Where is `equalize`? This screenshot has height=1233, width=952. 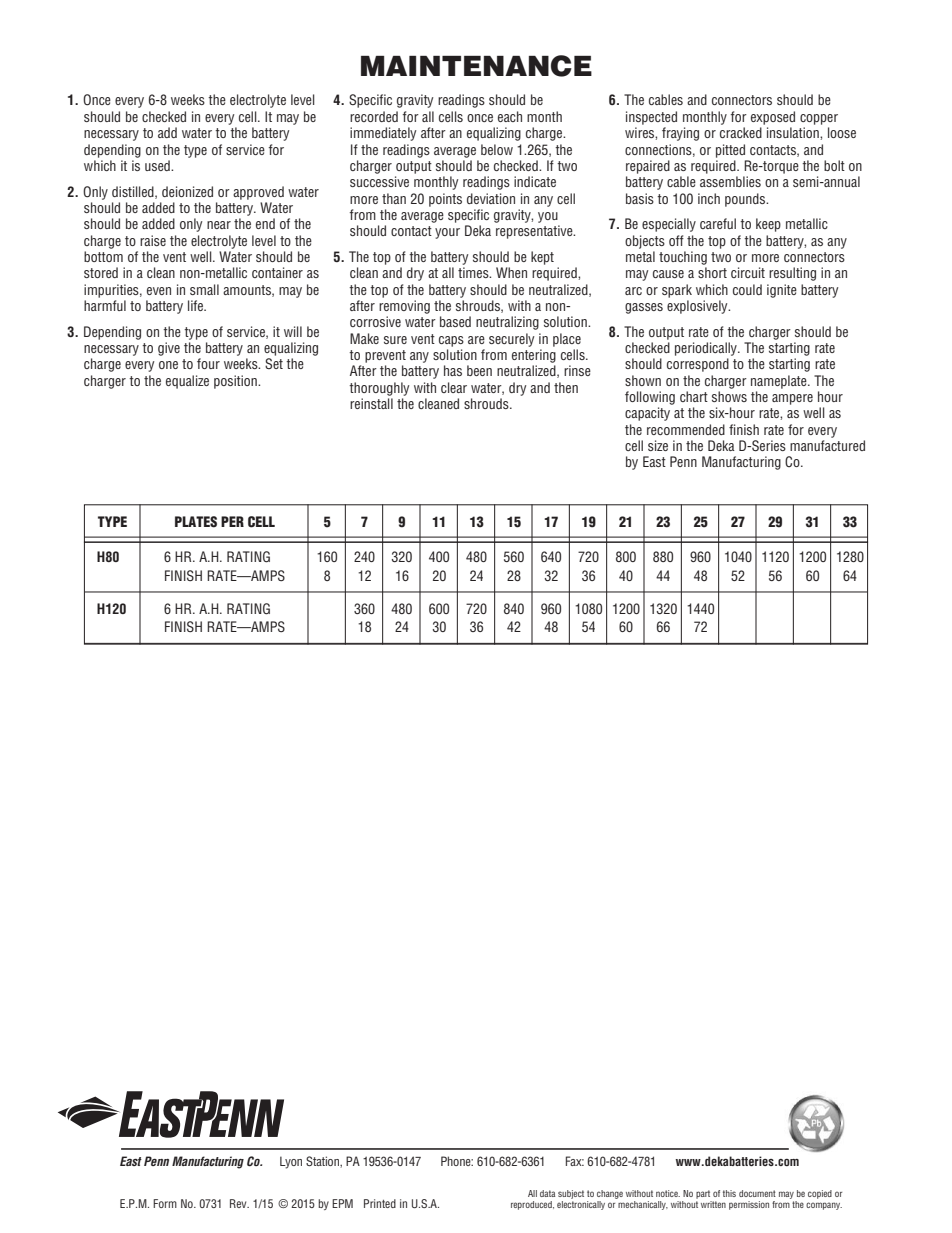
equalize is located at coordinates (187, 382).
